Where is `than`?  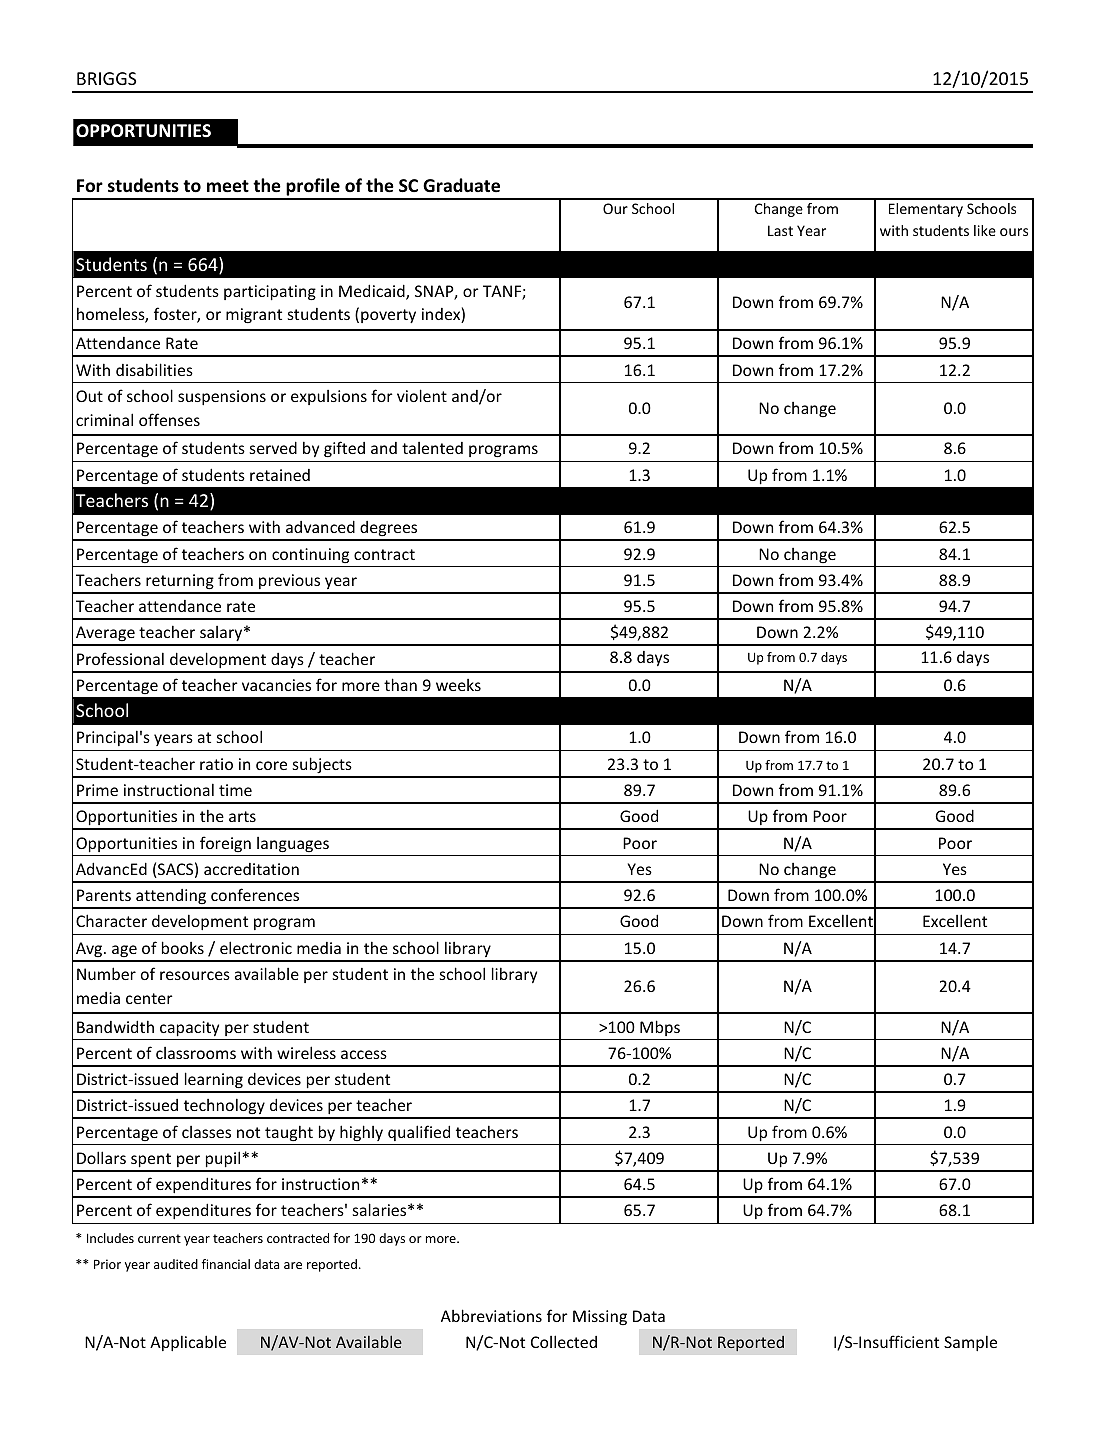 than is located at coordinates (400, 684).
